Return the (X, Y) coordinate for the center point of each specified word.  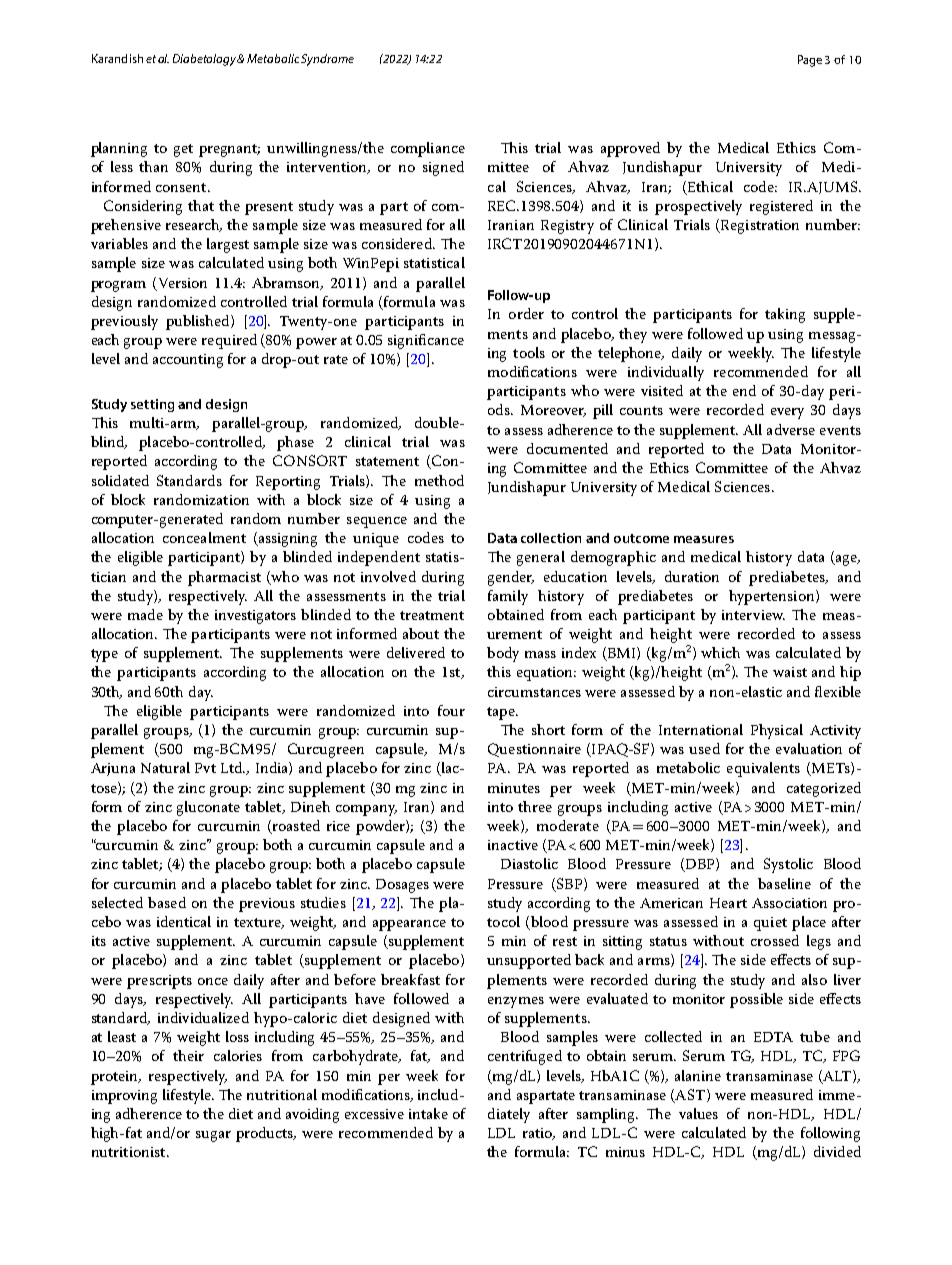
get (183, 150)
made (145, 614)
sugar (213, 1136)
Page (810, 61)
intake (428, 1113)
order (526, 313)
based (167, 902)
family (508, 597)
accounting (188, 361)
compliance (428, 149)
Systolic (788, 865)
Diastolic (529, 863)
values (698, 1113)
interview (753, 615)
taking (785, 315)
